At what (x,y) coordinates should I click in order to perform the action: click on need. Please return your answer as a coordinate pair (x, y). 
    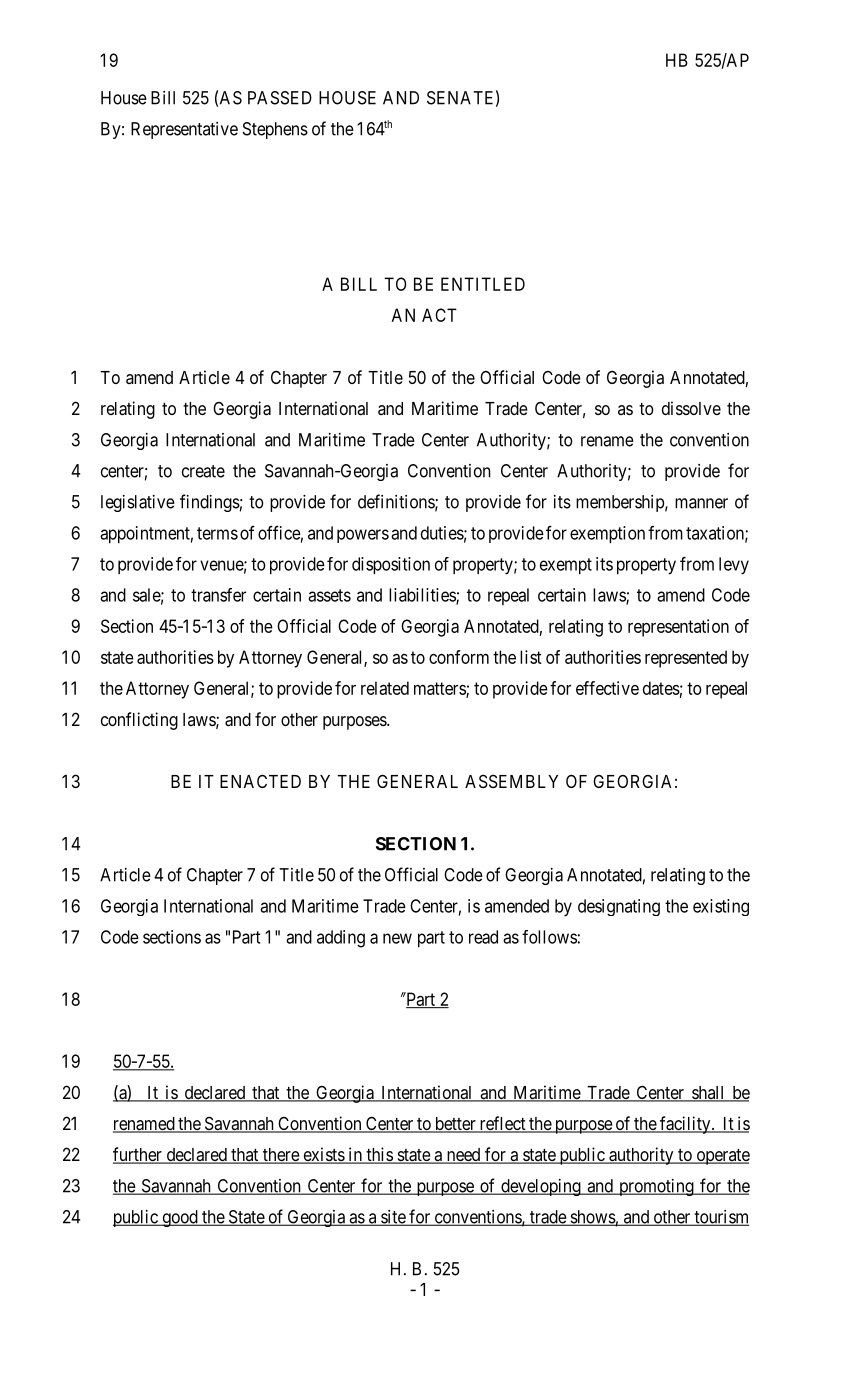
    Looking at the image, I should click on (463, 1156).
